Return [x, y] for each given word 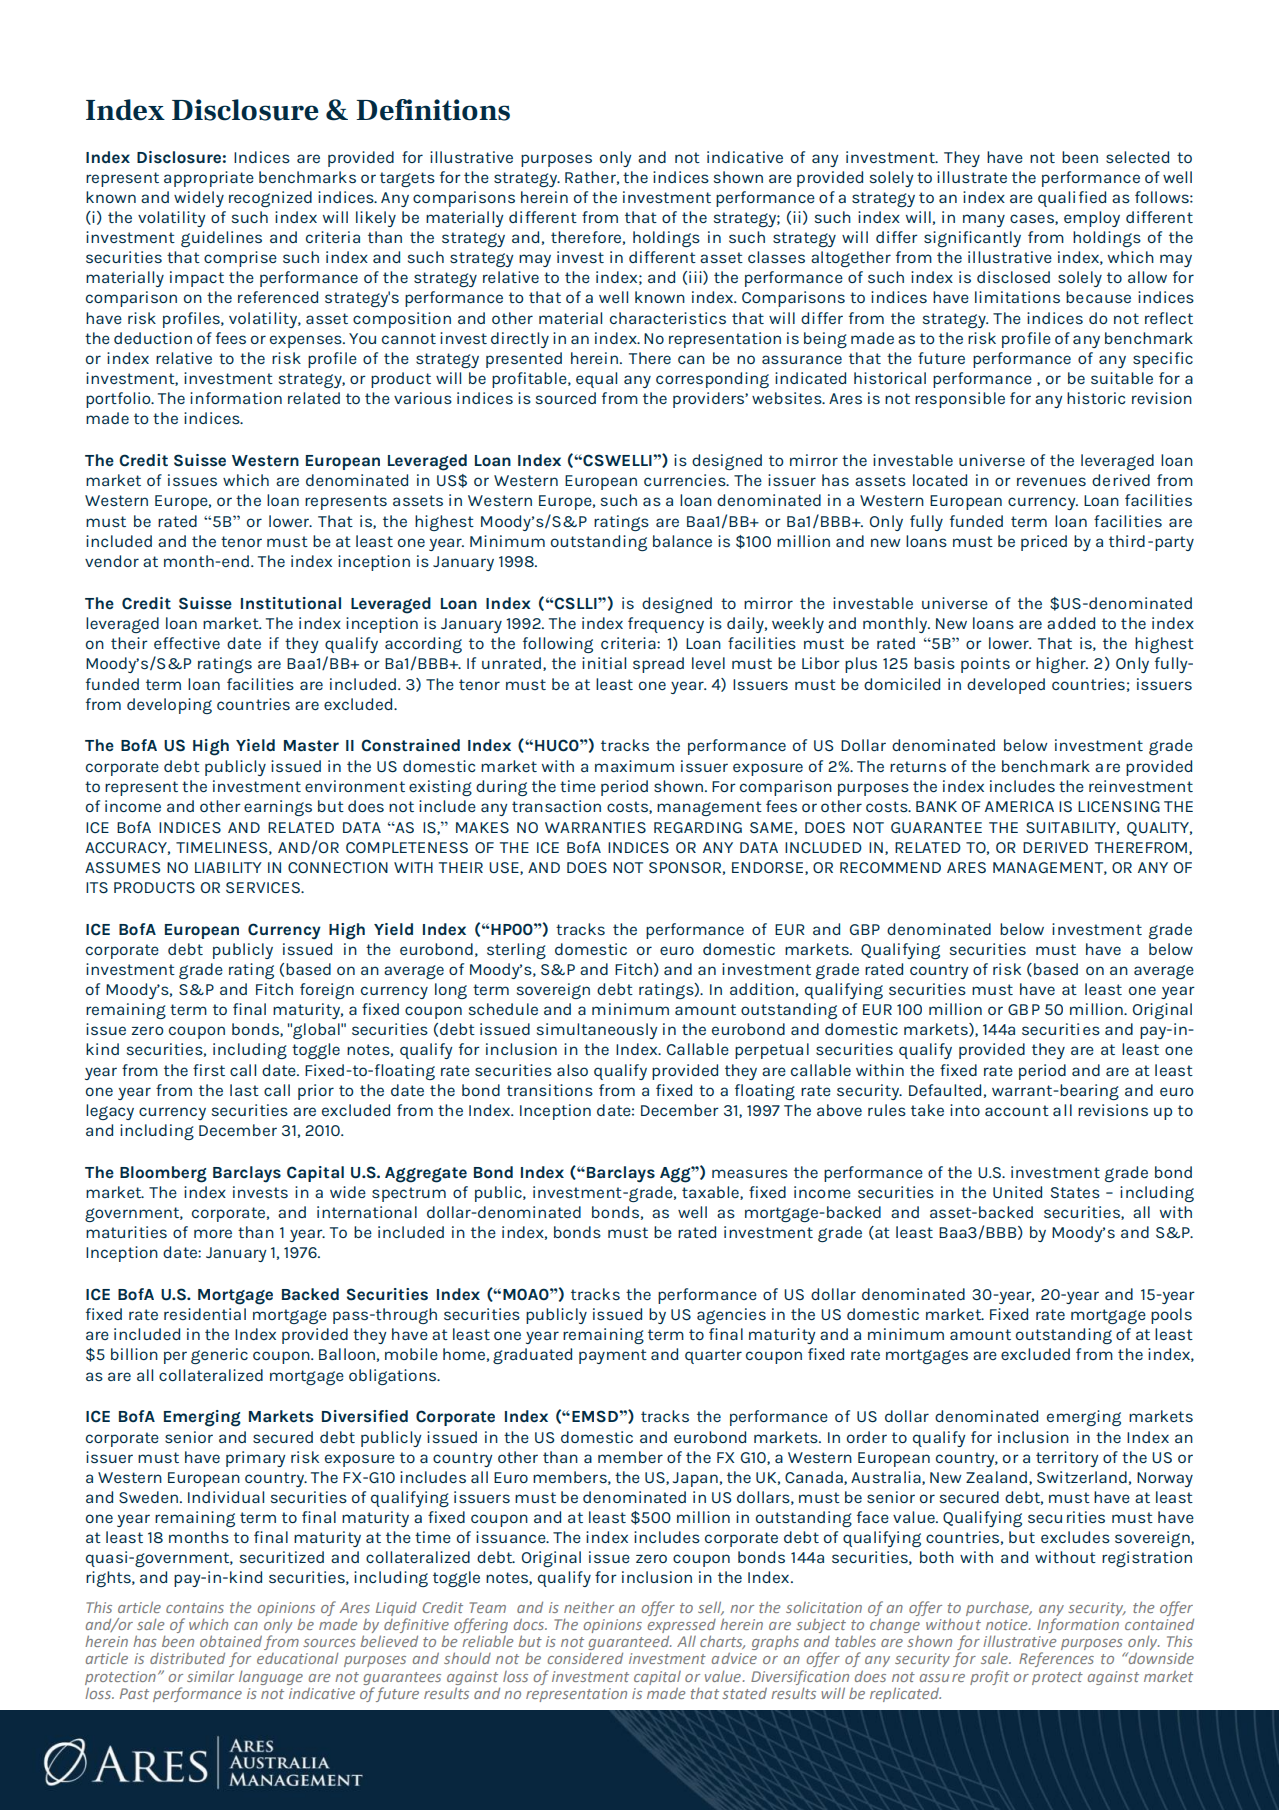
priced [1044, 543]
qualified [1072, 199]
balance [682, 541]
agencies [731, 1316]
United [1017, 1192]
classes [776, 257]
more [213, 1233]
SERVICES [264, 887]
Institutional [291, 603]
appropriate [209, 179]
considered [585, 1658]
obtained [231, 1641]
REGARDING [698, 827]
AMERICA [1019, 806]
